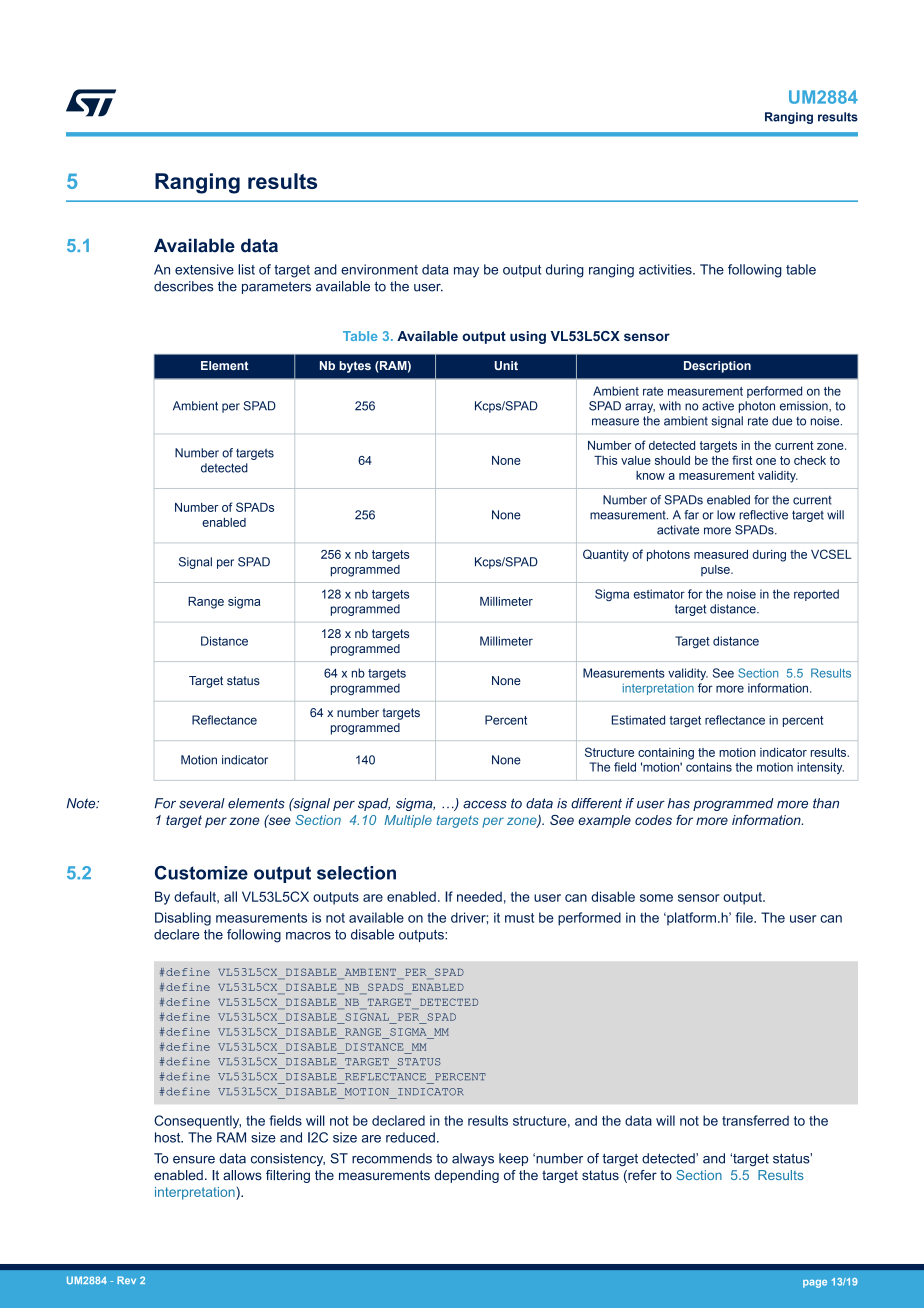 This screenshot has height=1308, width=924. What do you see at coordinates (745, 917) in the screenshot?
I see `file` at bounding box center [745, 917].
